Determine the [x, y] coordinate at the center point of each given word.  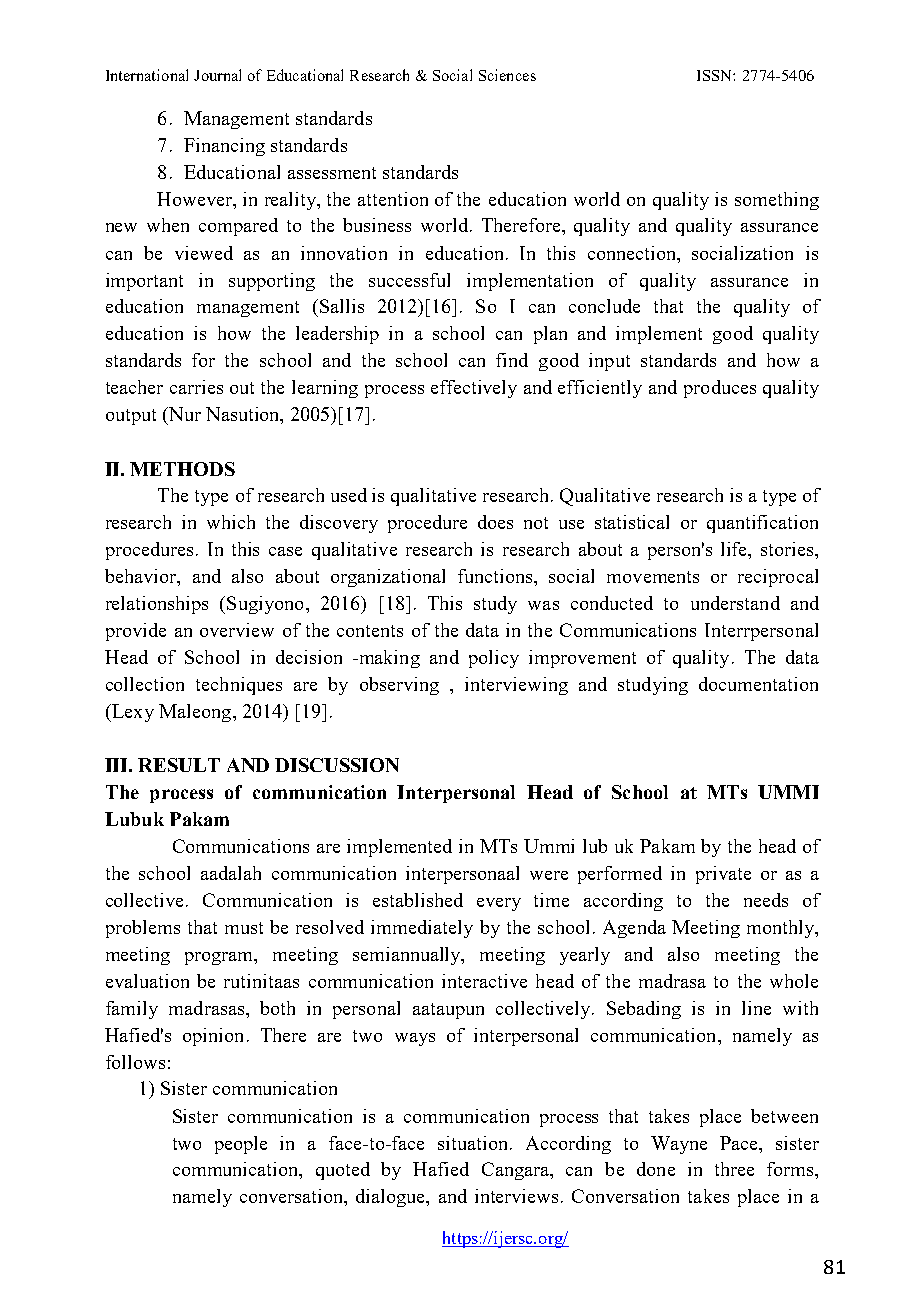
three [734, 1169]
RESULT [179, 765]
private [723, 875]
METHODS [182, 469]
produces [720, 389]
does [495, 522]
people [241, 1145]
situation [474, 1143]
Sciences [507, 75]
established [418, 900]
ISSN [715, 75]
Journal [217, 75]
